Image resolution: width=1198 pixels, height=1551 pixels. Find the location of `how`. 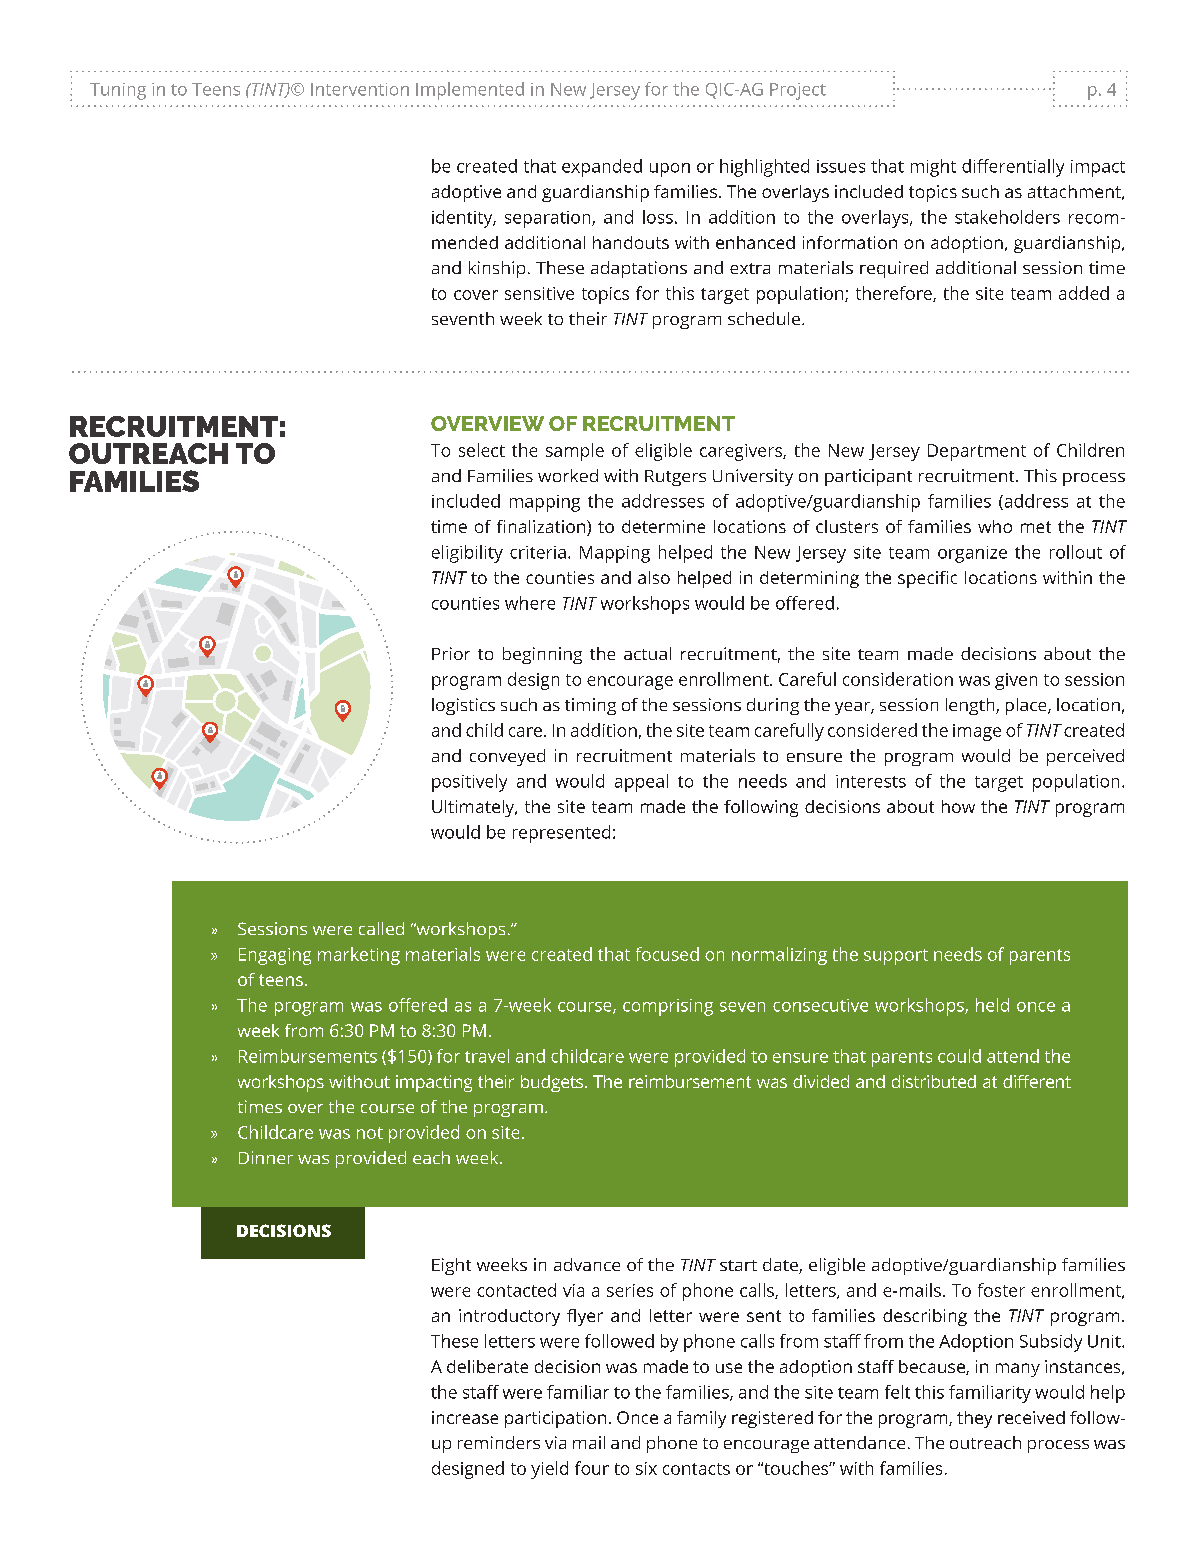

how is located at coordinates (958, 806).
